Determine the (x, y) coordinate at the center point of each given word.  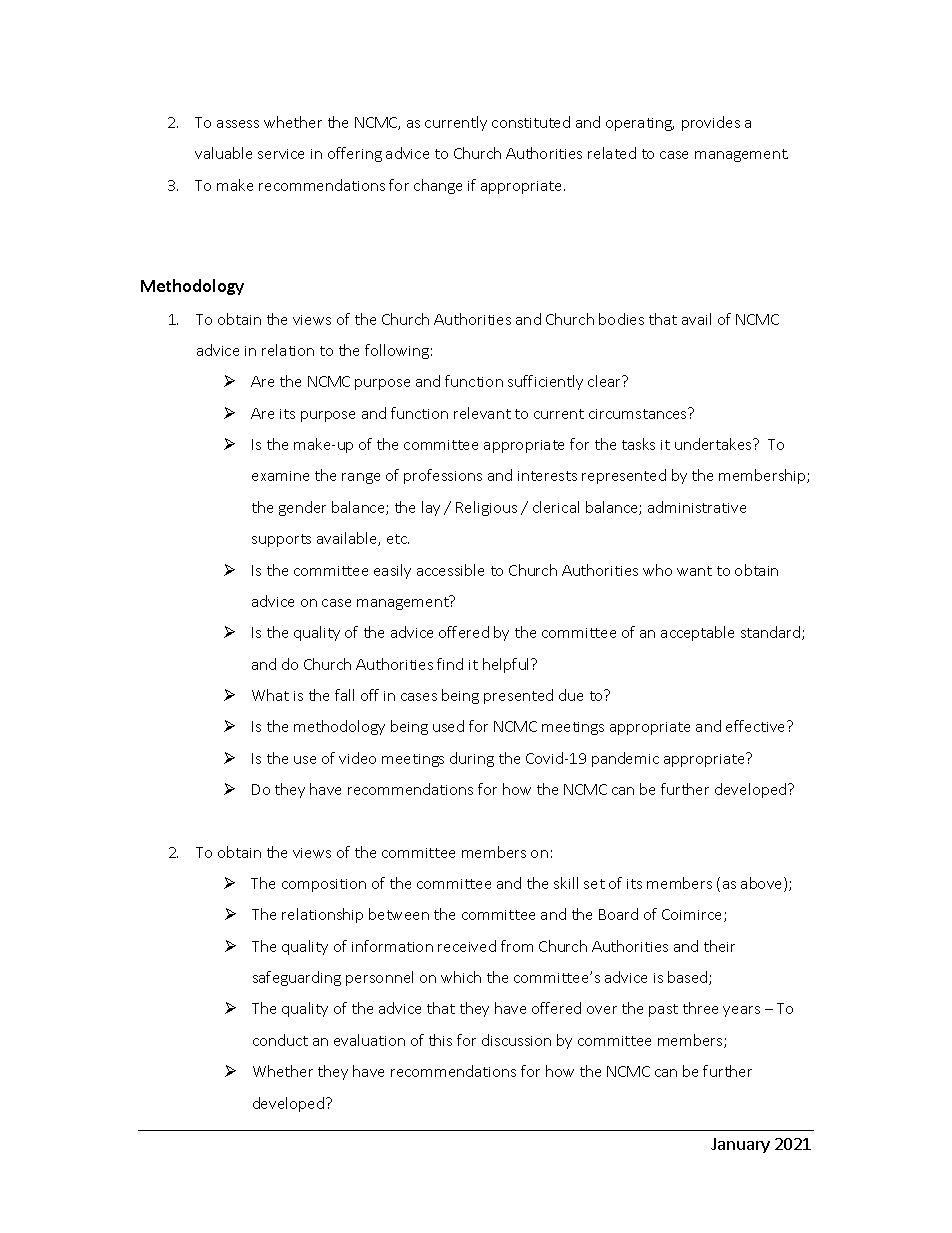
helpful (507, 665)
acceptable (697, 633)
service (281, 154)
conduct (280, 1040)
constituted (531, 122)
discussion (516, 1040)
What (270, 695)
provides (711, 123)
